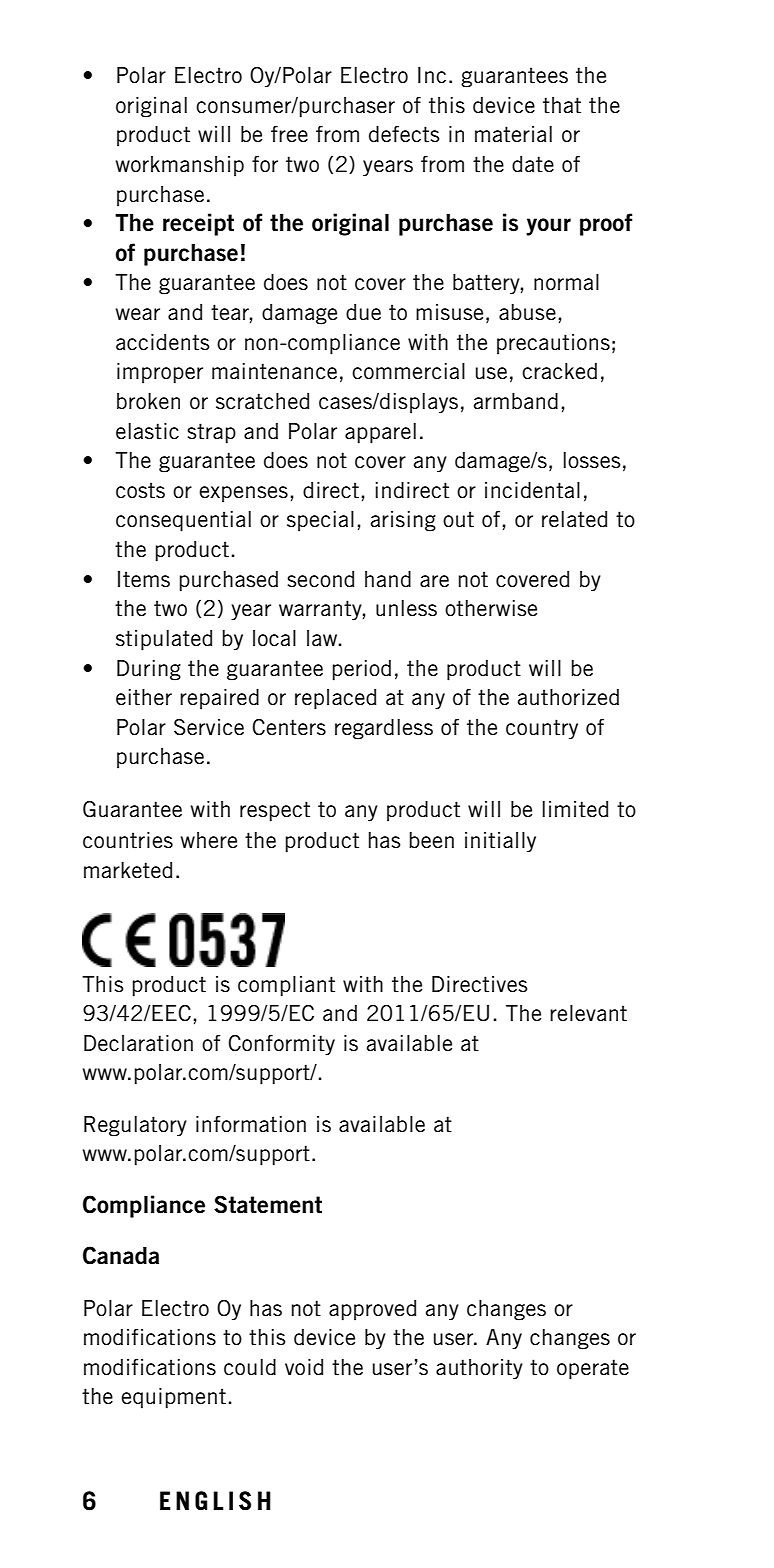 The width and height of the screenshot is (774, 1568). I want to click on defects, so click(404, 134).
